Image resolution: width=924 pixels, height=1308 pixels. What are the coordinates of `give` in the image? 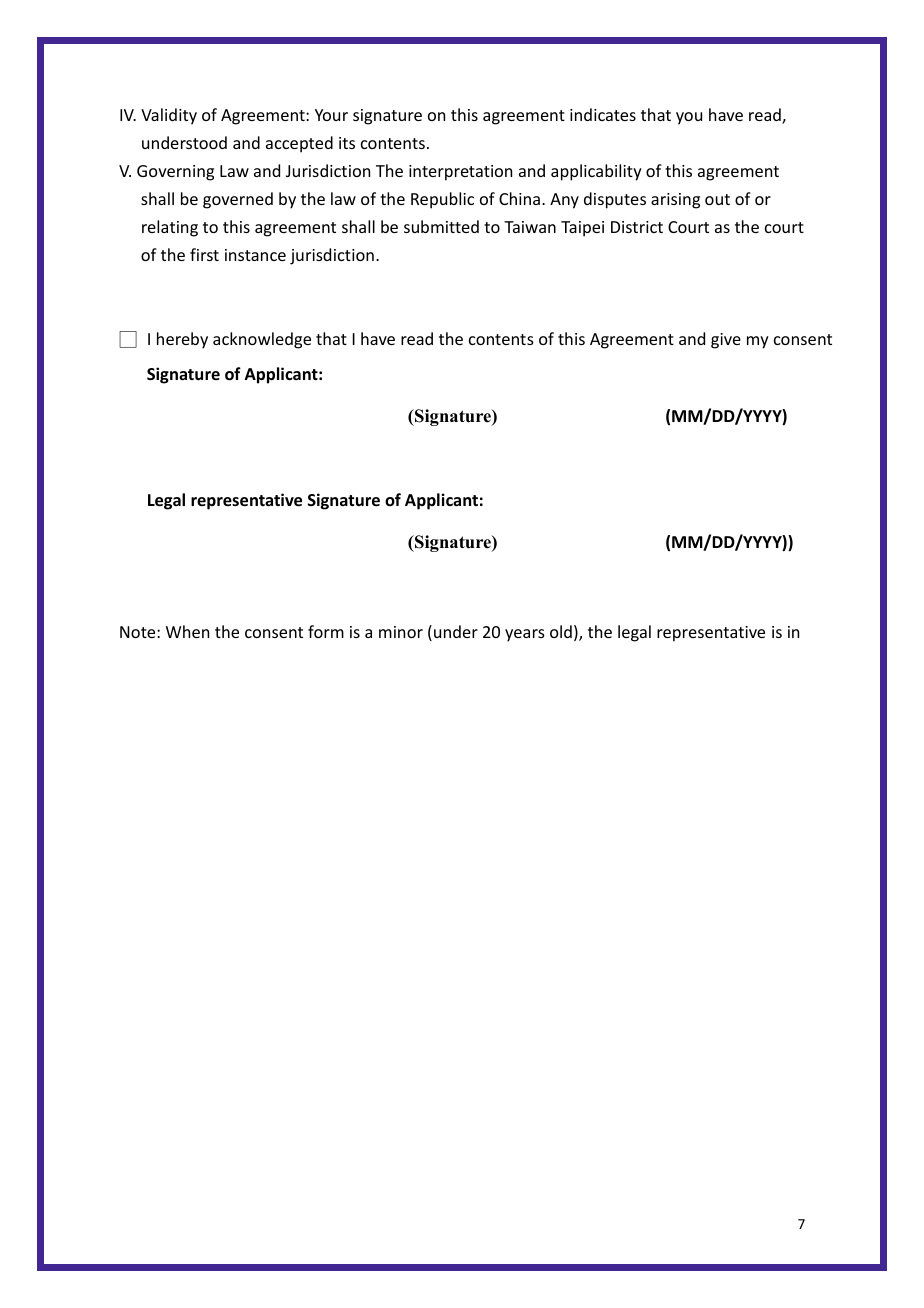 It's located at (726, 341).
